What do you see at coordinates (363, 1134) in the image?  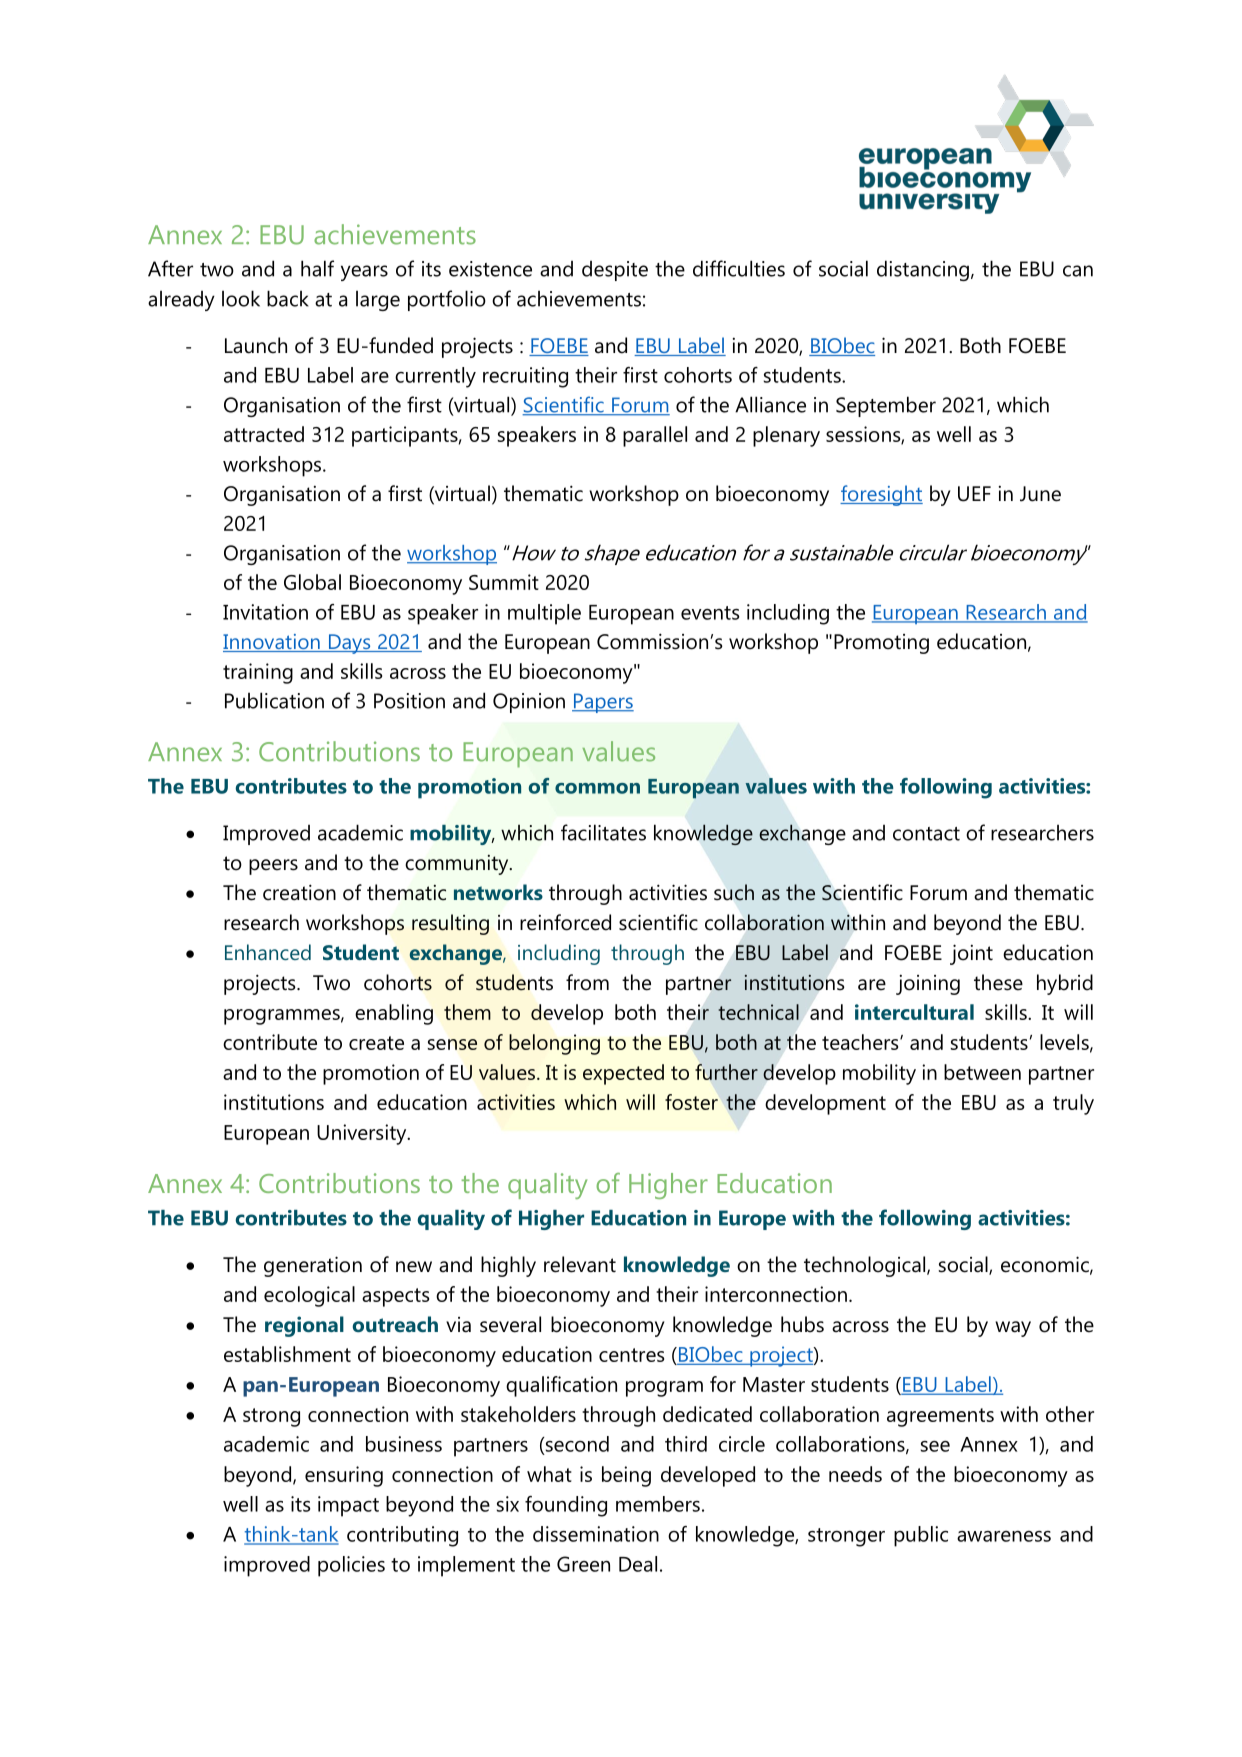 I see `University` at bounding box center [363, 1134].
